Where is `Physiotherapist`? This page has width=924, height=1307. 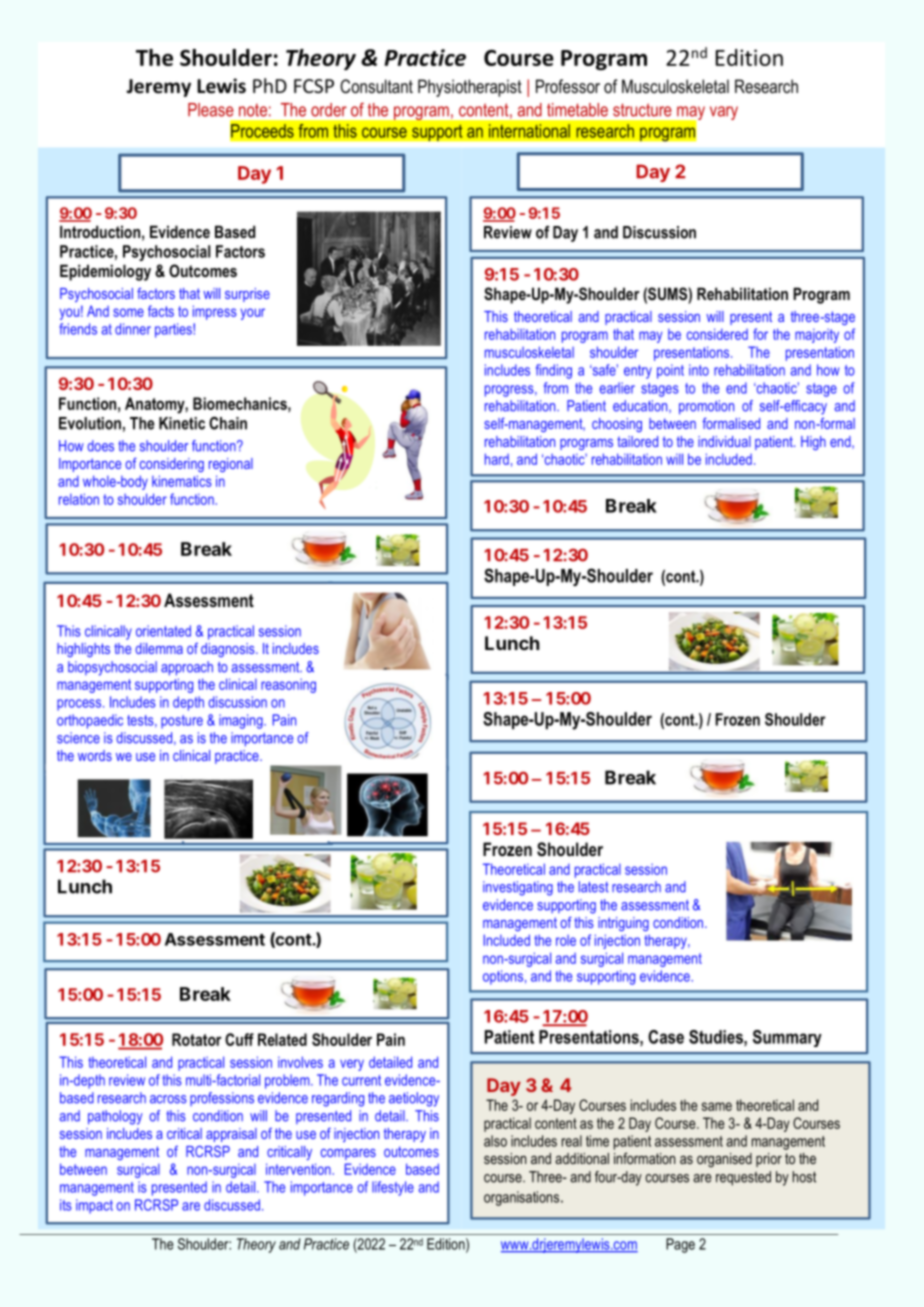 Physiotherapist is located at coordinates (470, 88).
